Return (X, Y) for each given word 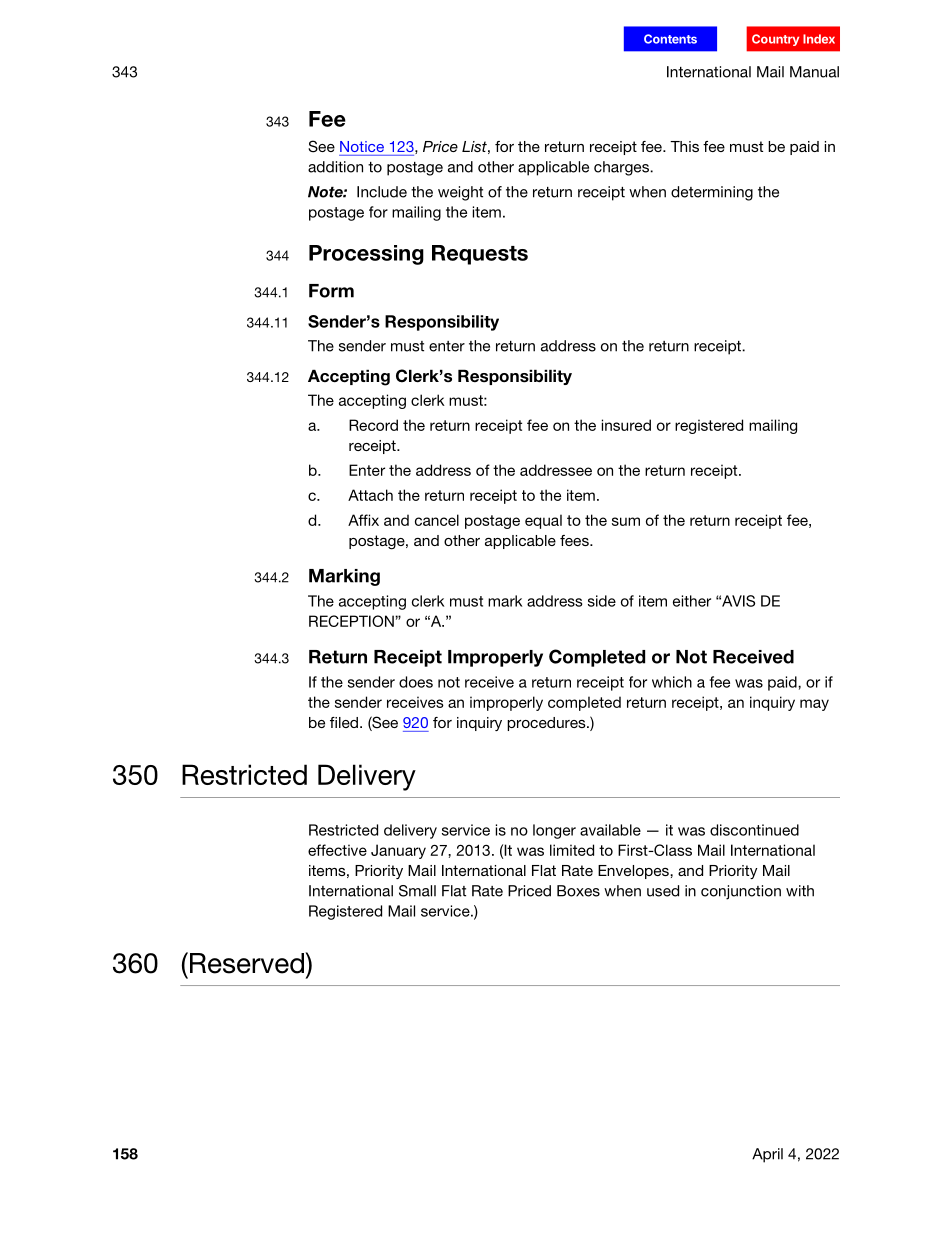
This (684, 146)
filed (344, 722)
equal (543, 521)
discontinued (754, 830)
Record (373, 425)
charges (622, 168)
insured (626, 425)
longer (554, 831)
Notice (362, 146)
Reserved (246, 963)
